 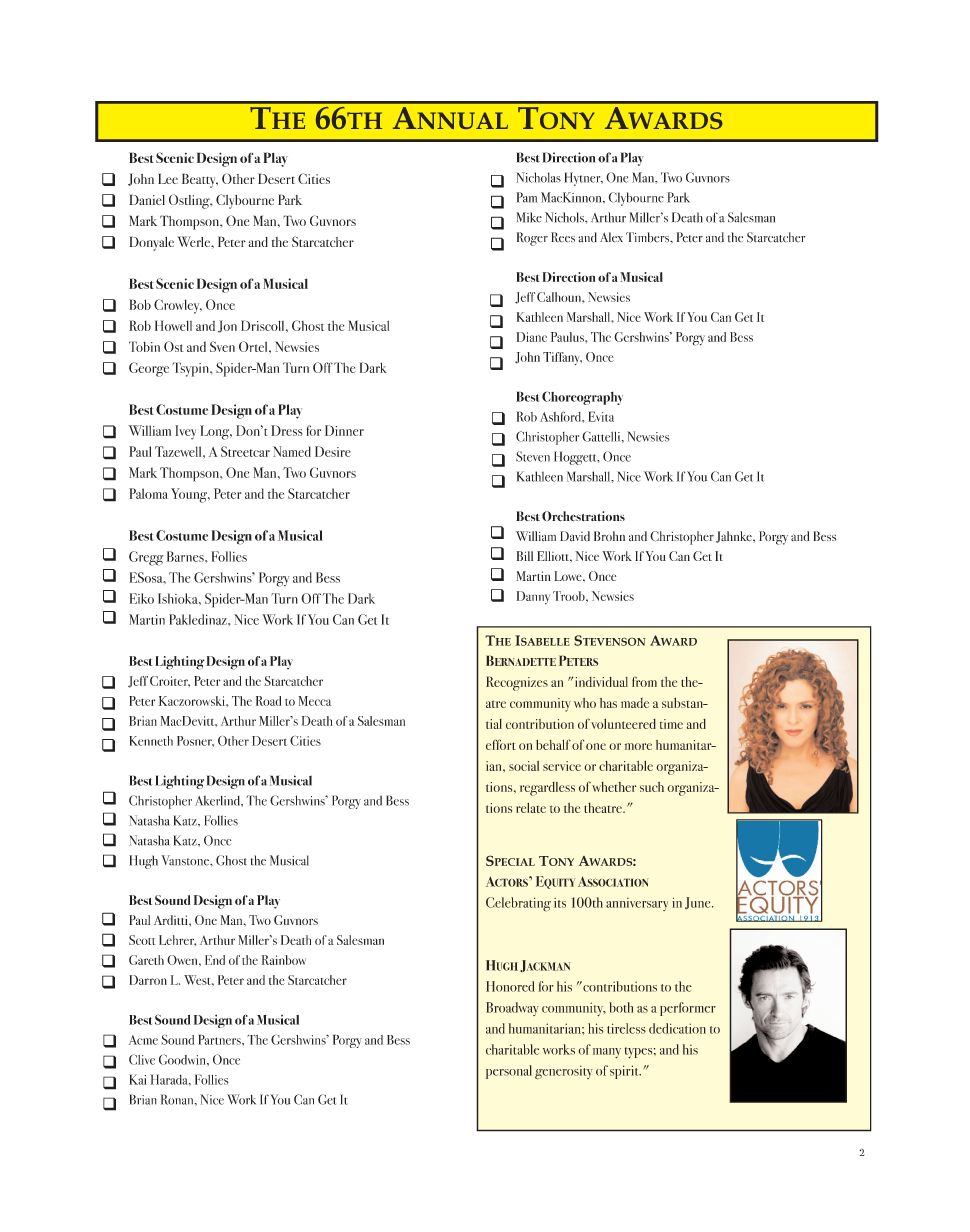 What do you see at coordinates (147, 199) in the screenshot?
I see `Daniel` at bounding box center [147, 199].
